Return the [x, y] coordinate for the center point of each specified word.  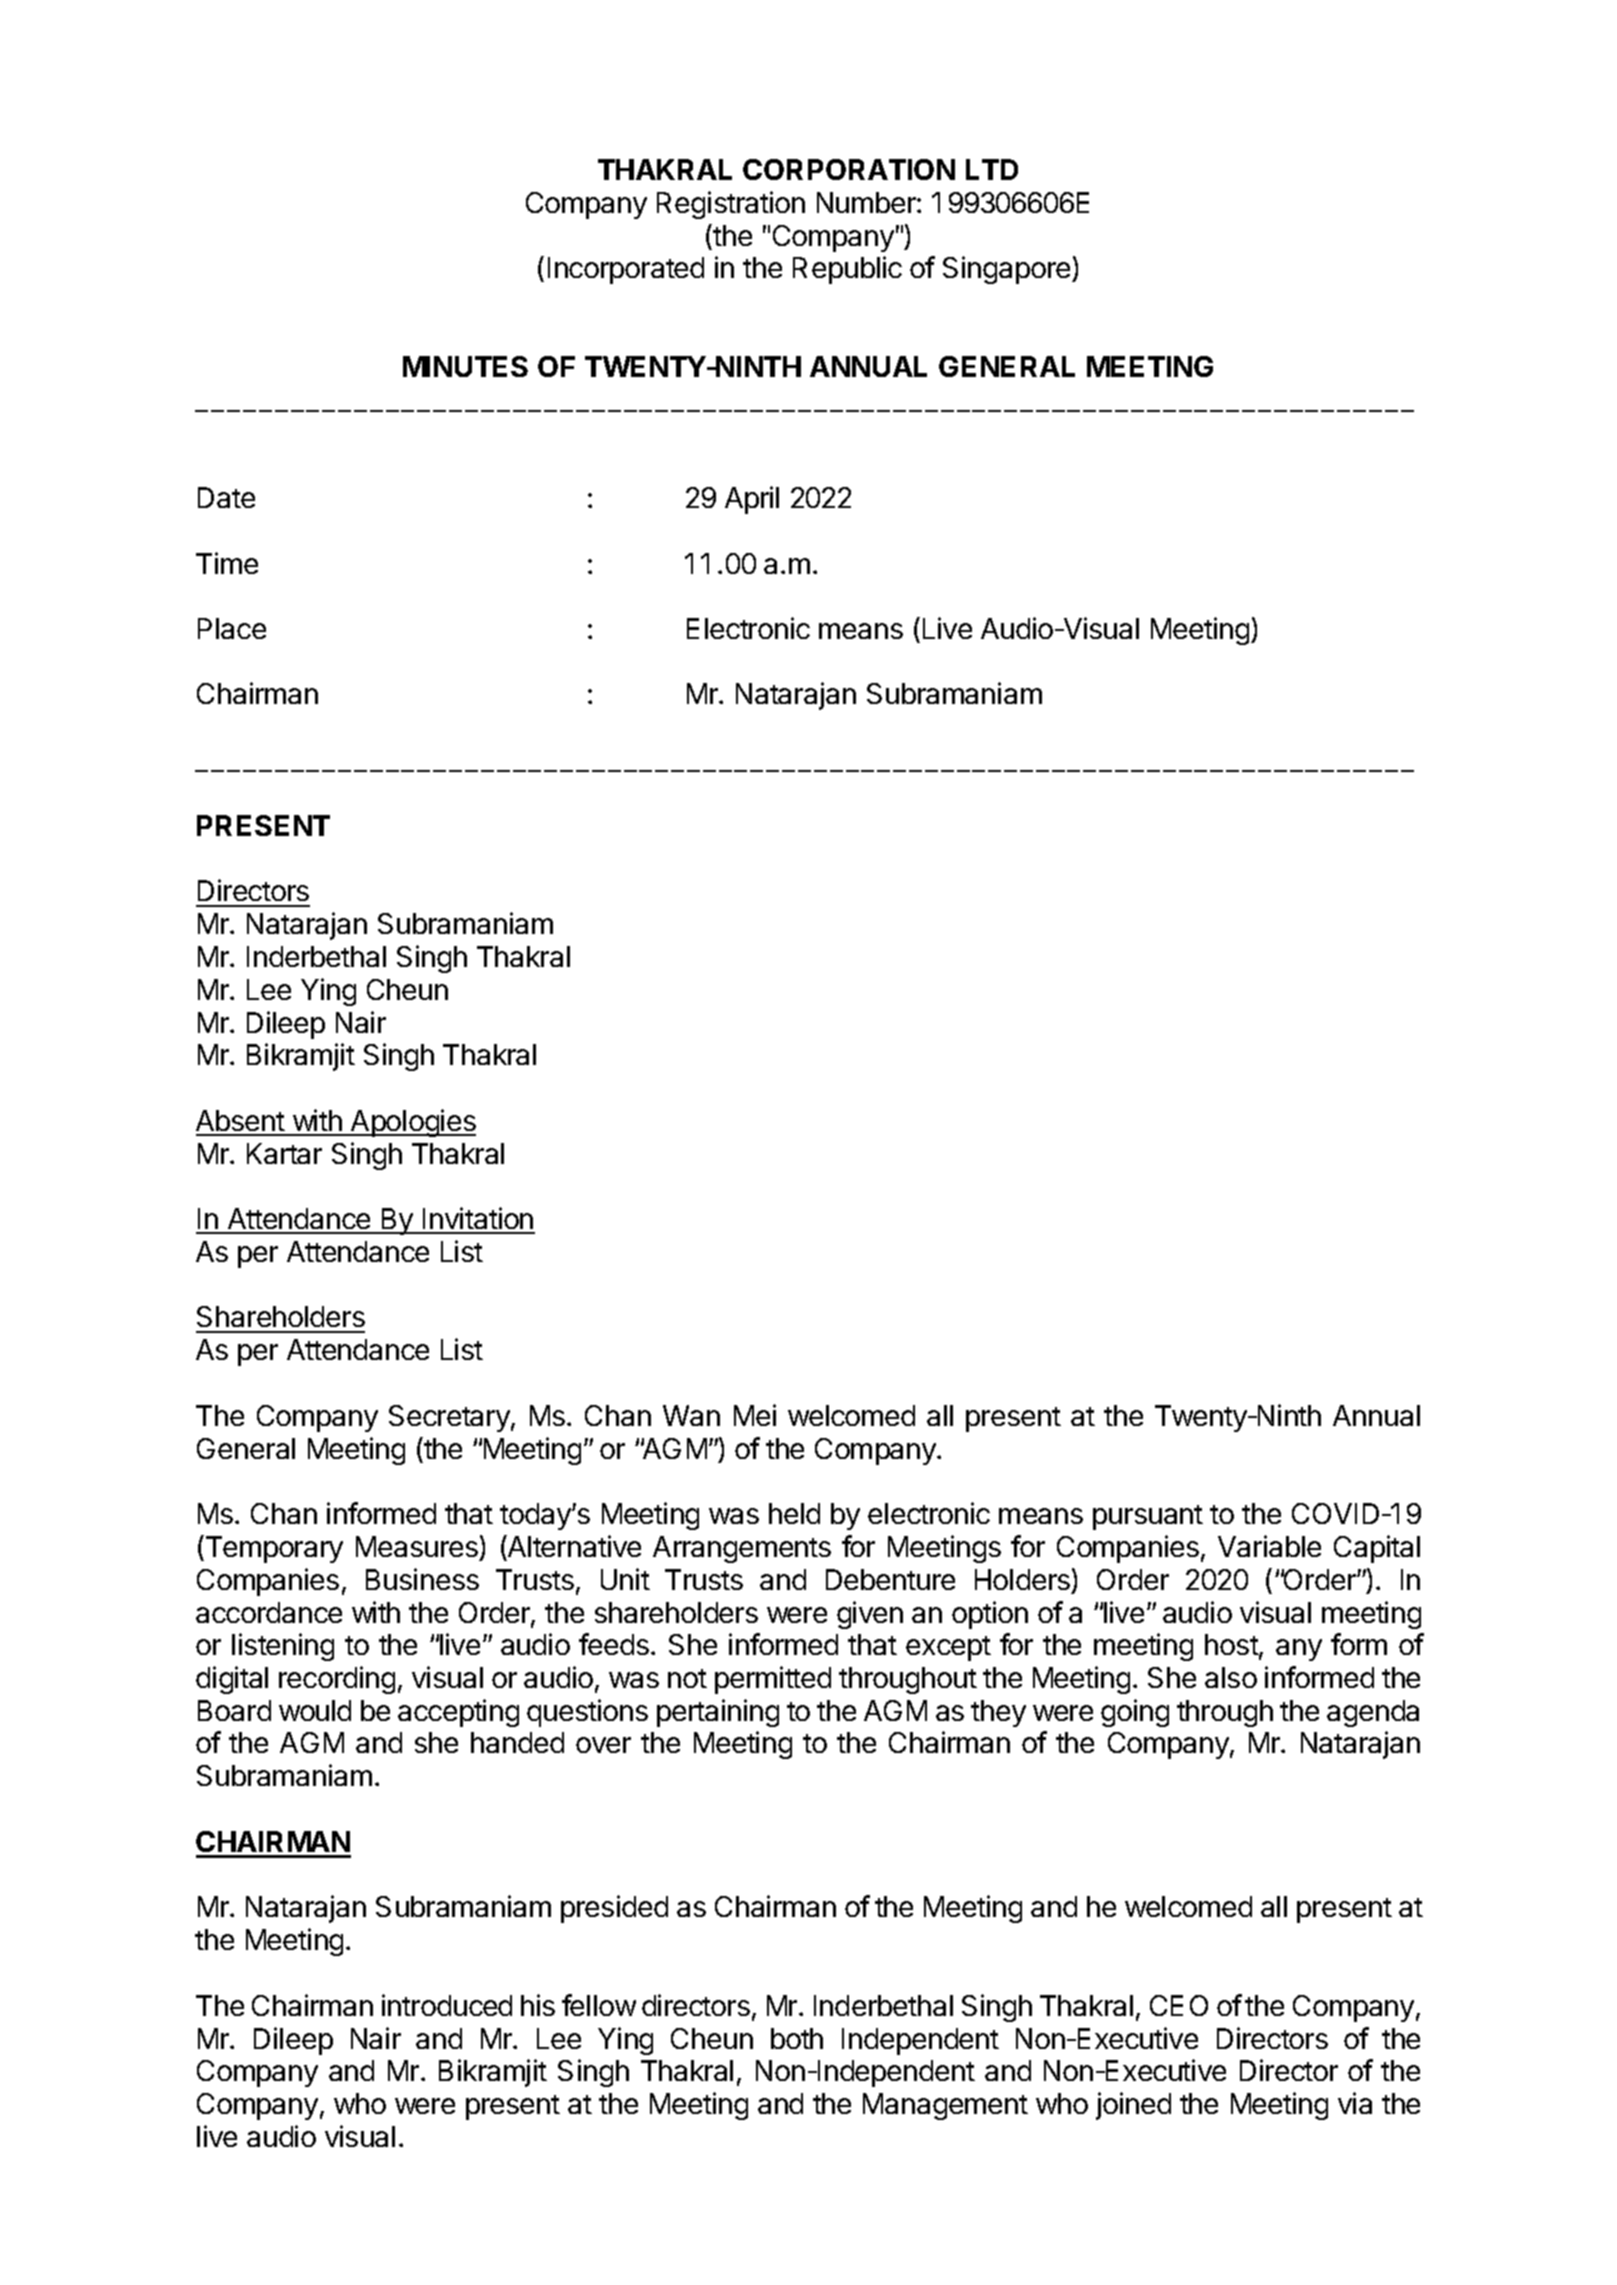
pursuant [1148, 1517]
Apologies [412, 1123]
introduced [447, 2005]
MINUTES [465, 366]
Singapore [1008, 270]
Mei [755, 1415]
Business [422, 1579]
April [752, 500]
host [1232, 1646]
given [870, 1615]
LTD [992, 169]
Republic [847, 270]
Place [232, 628]
